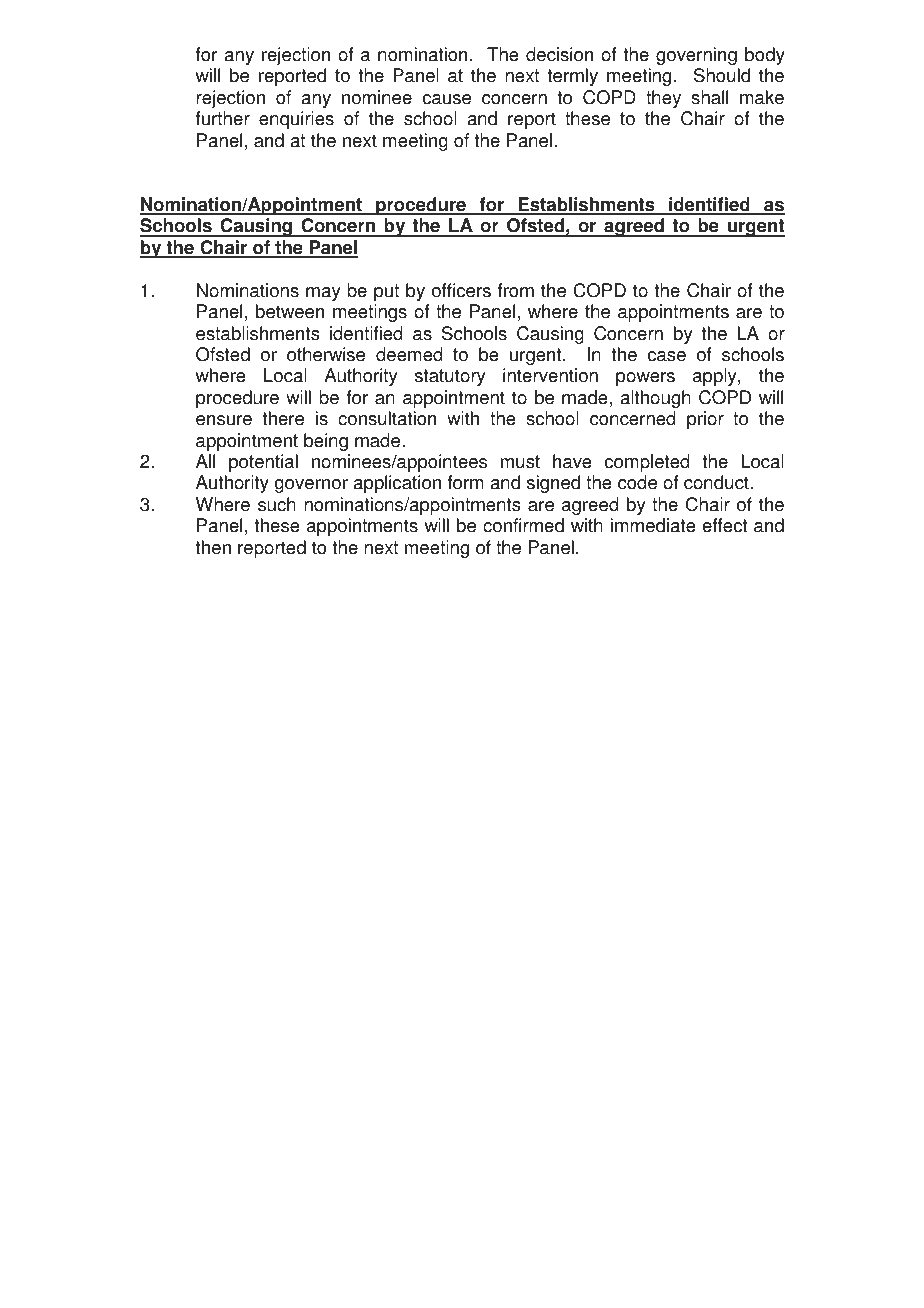 This screenshot has height=1308, width=924. I want to click on case, so click(667, 356).
